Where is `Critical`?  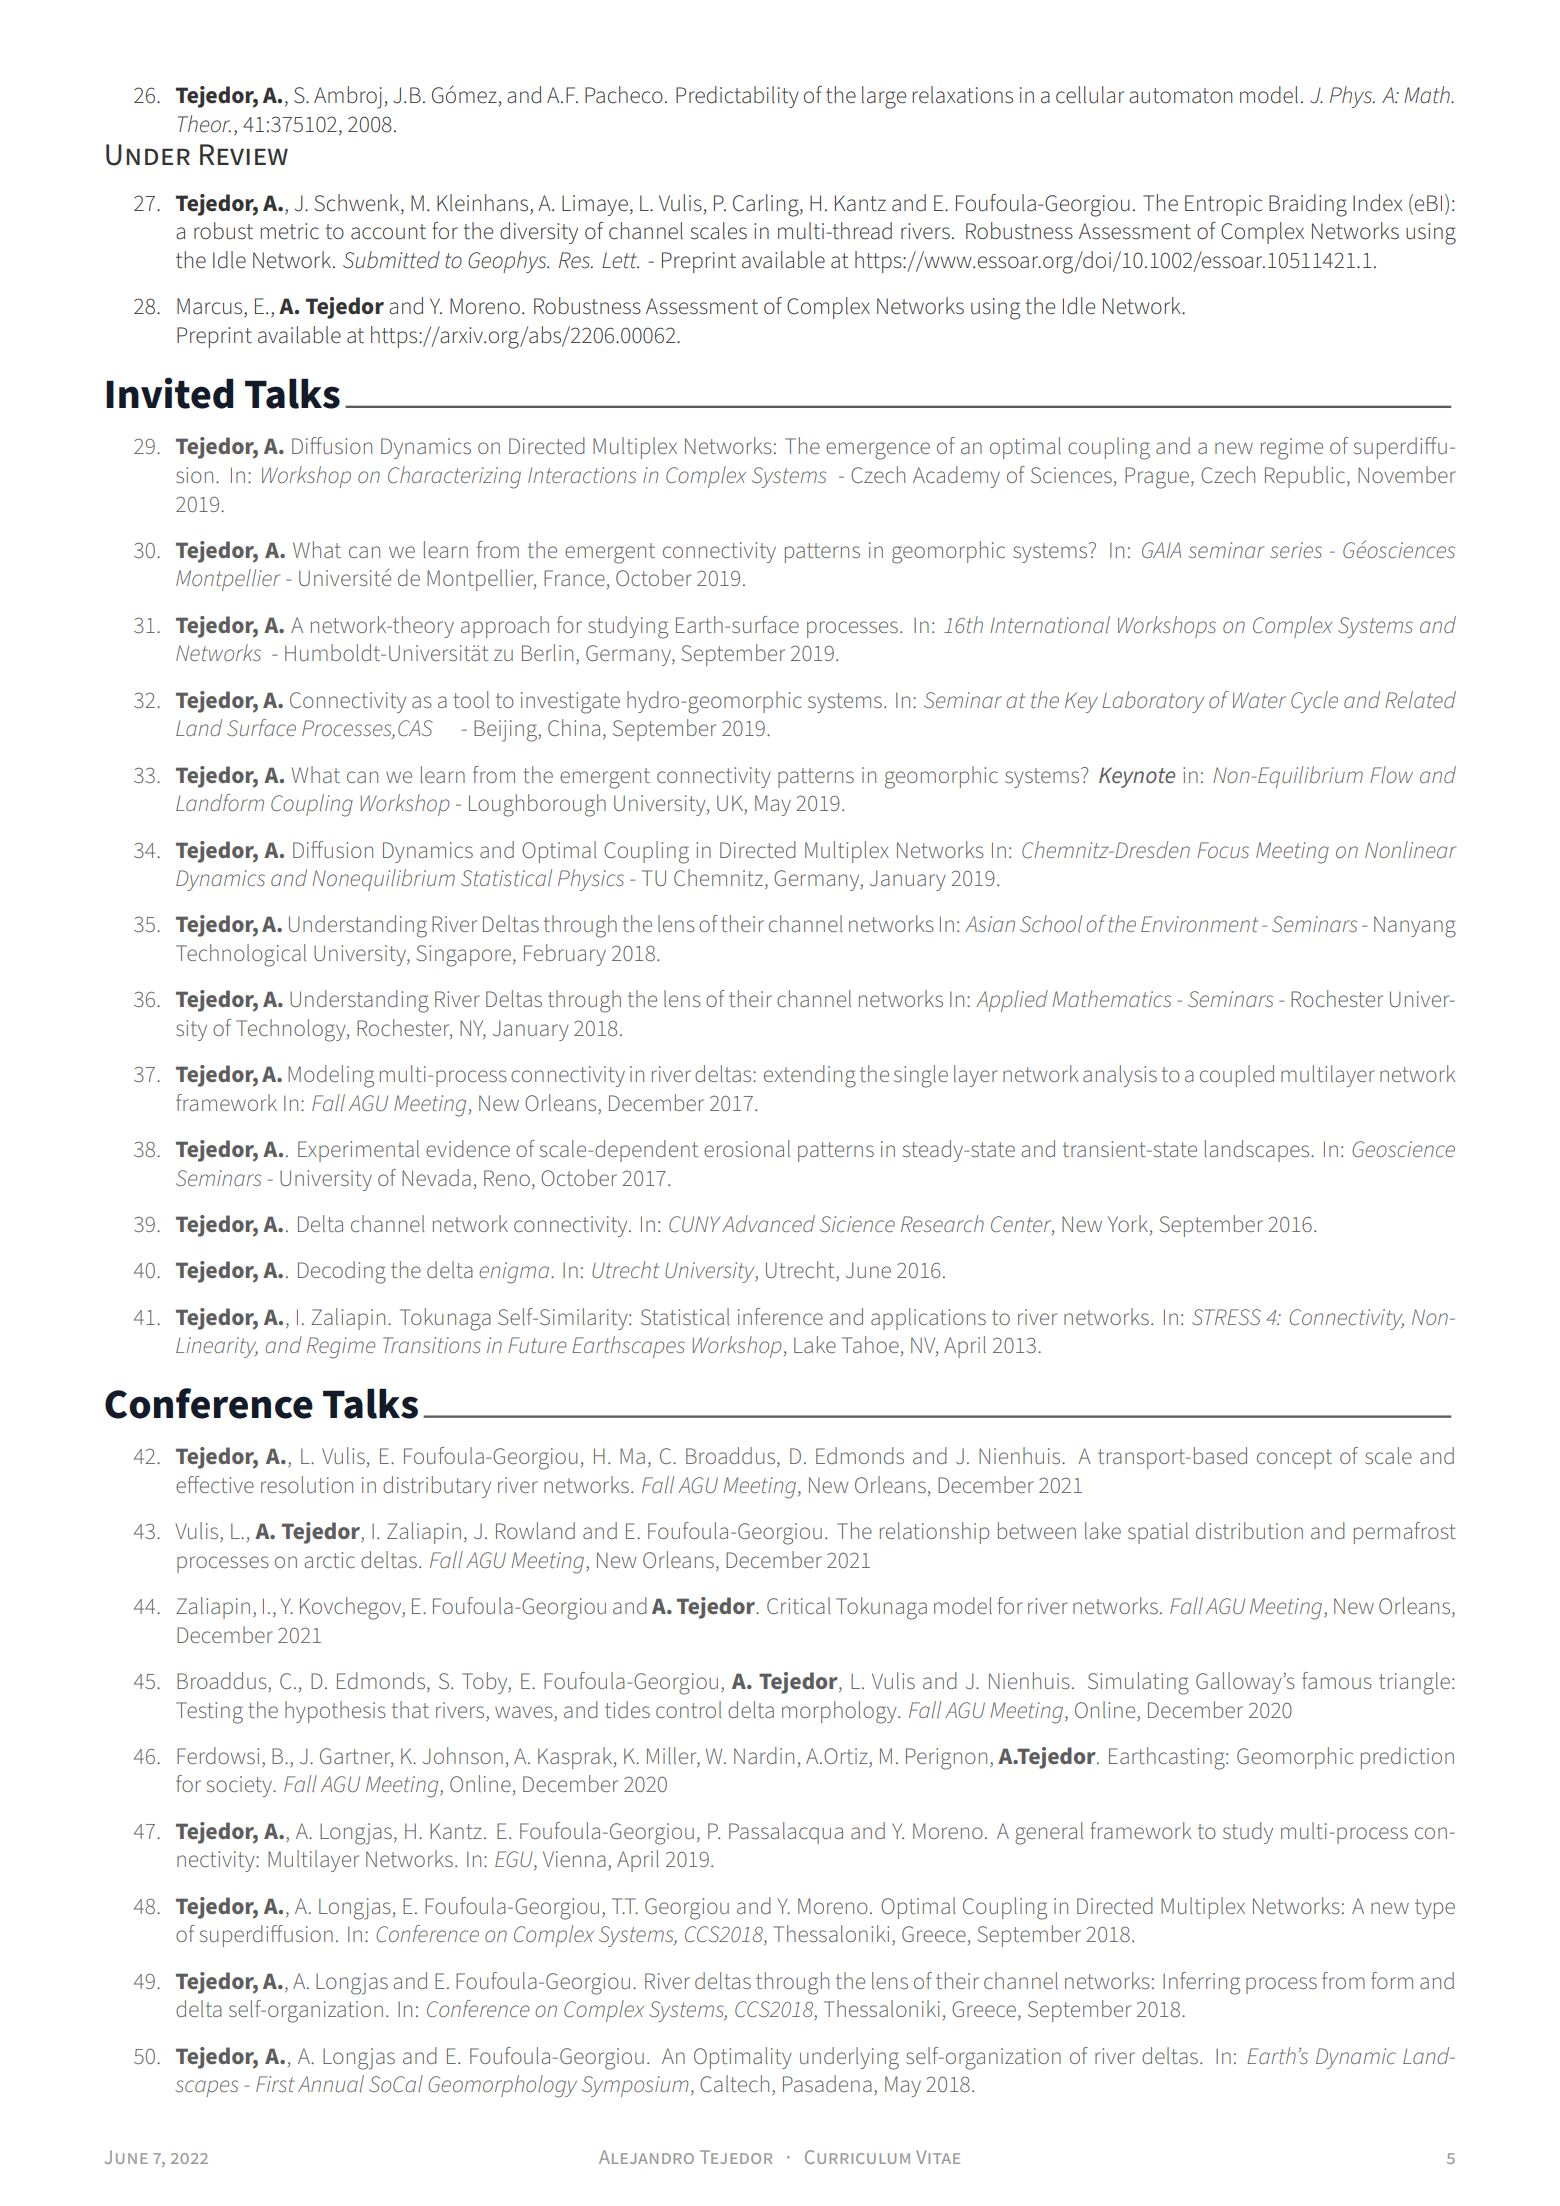
Critical is located at coordinates (799, 1605).
